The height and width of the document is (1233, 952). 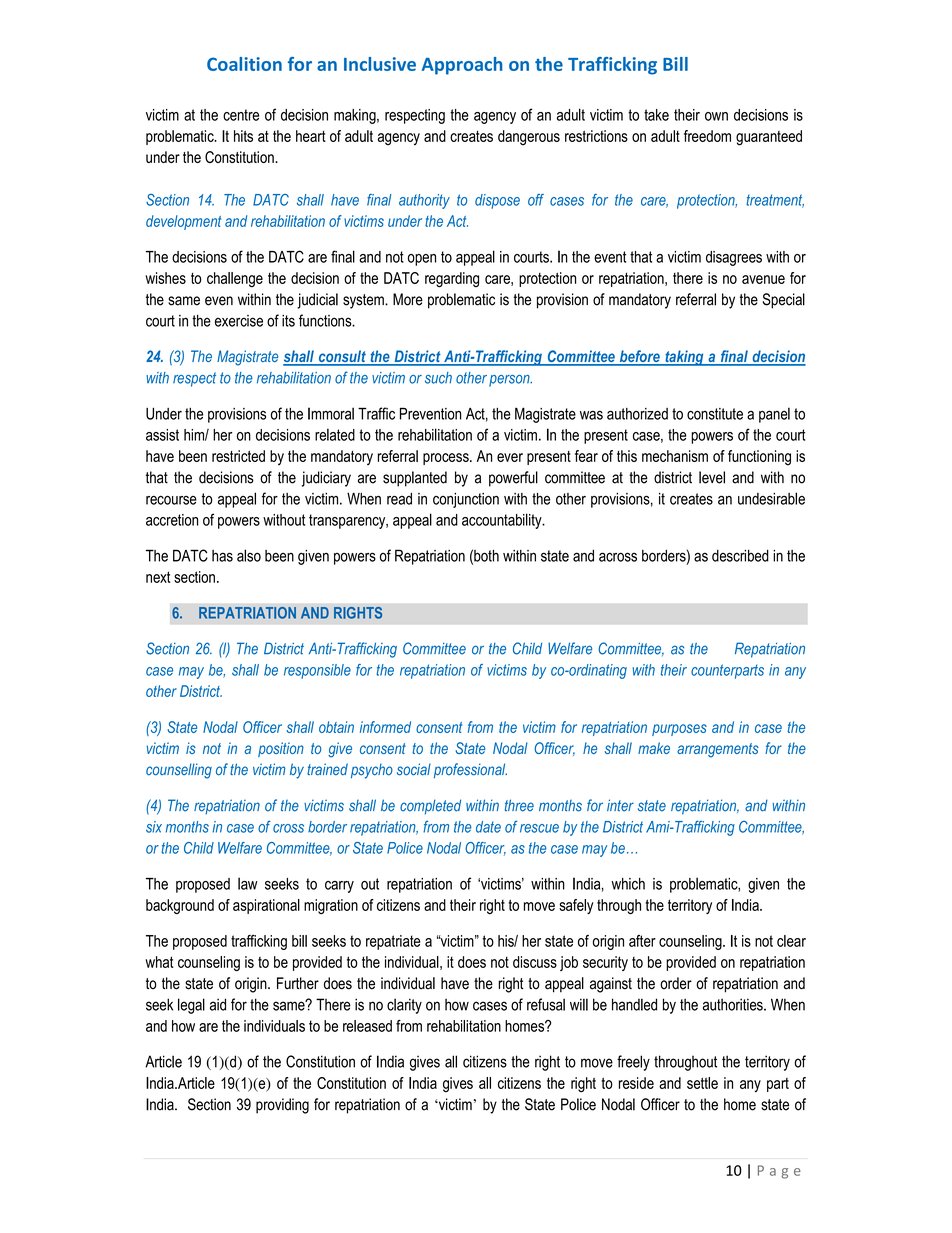 What do you see at coordinates (447, 459) in the document?
I see `process` at bounding box center [447, 459].
